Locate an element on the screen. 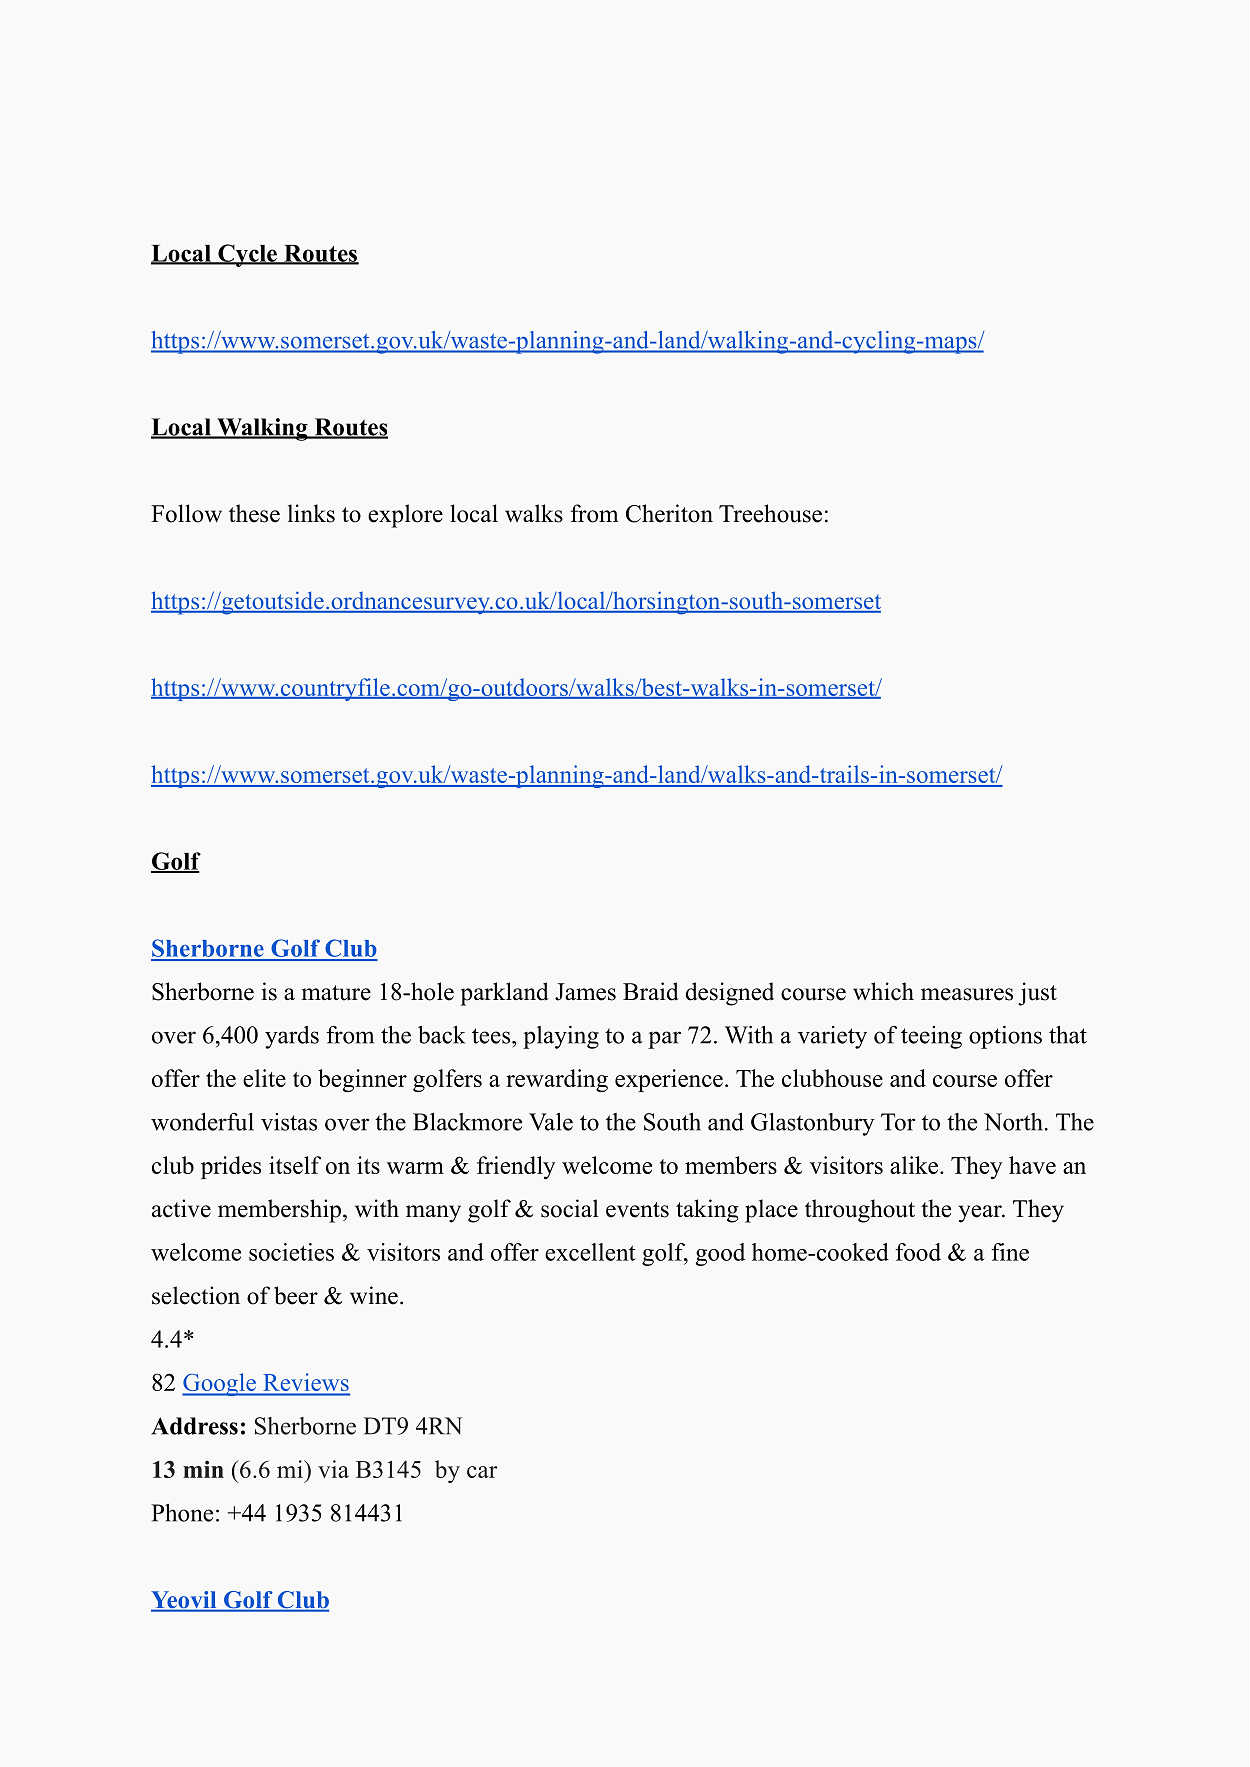  Braid is located at coordinates (651, 991).
